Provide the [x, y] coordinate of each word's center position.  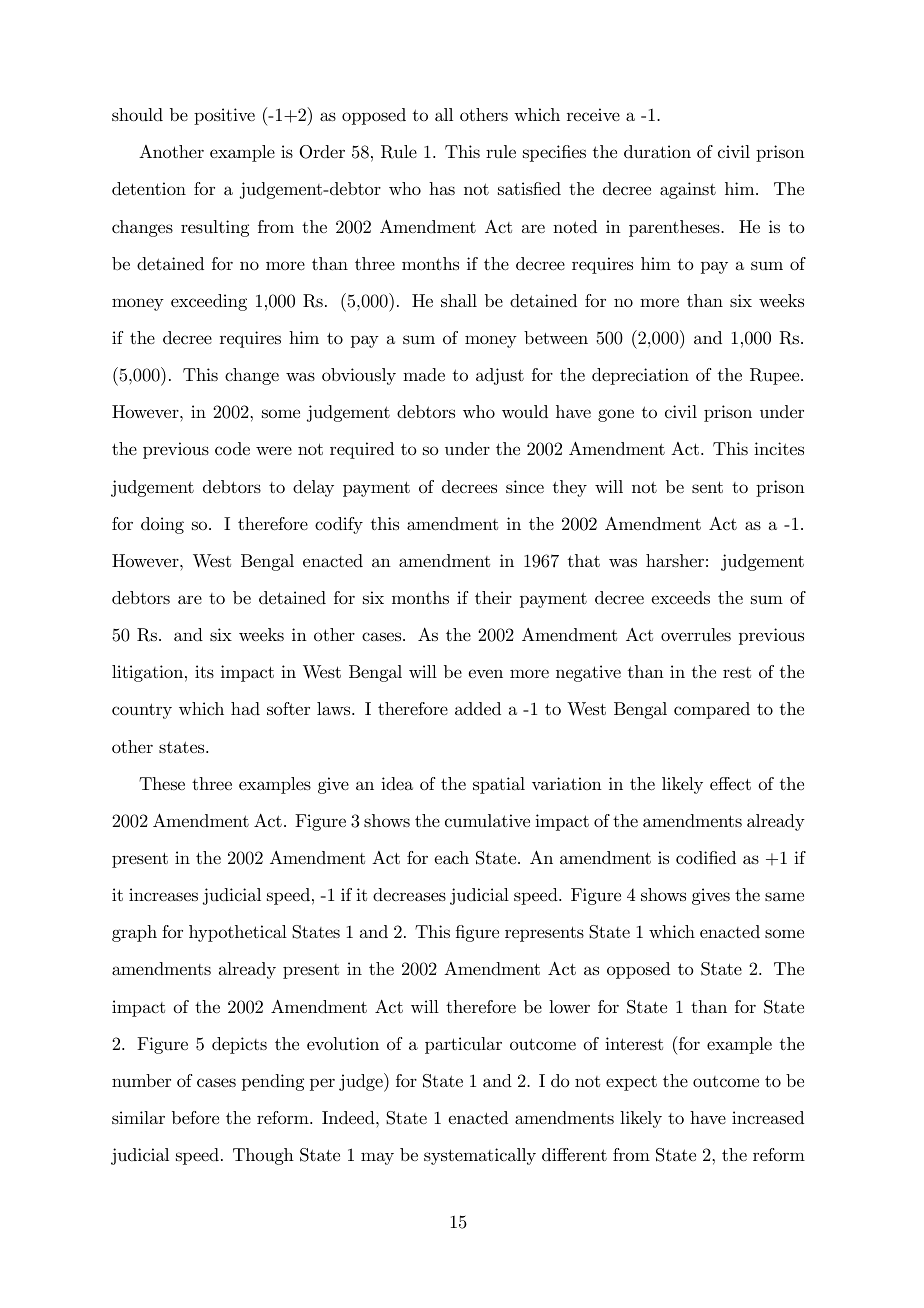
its [204, 671]
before [195, 1117]
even [485, 673]
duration [657, 152]
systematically [480, 1156]
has [442, 188]
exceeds [680, 598]
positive [224, 116]
